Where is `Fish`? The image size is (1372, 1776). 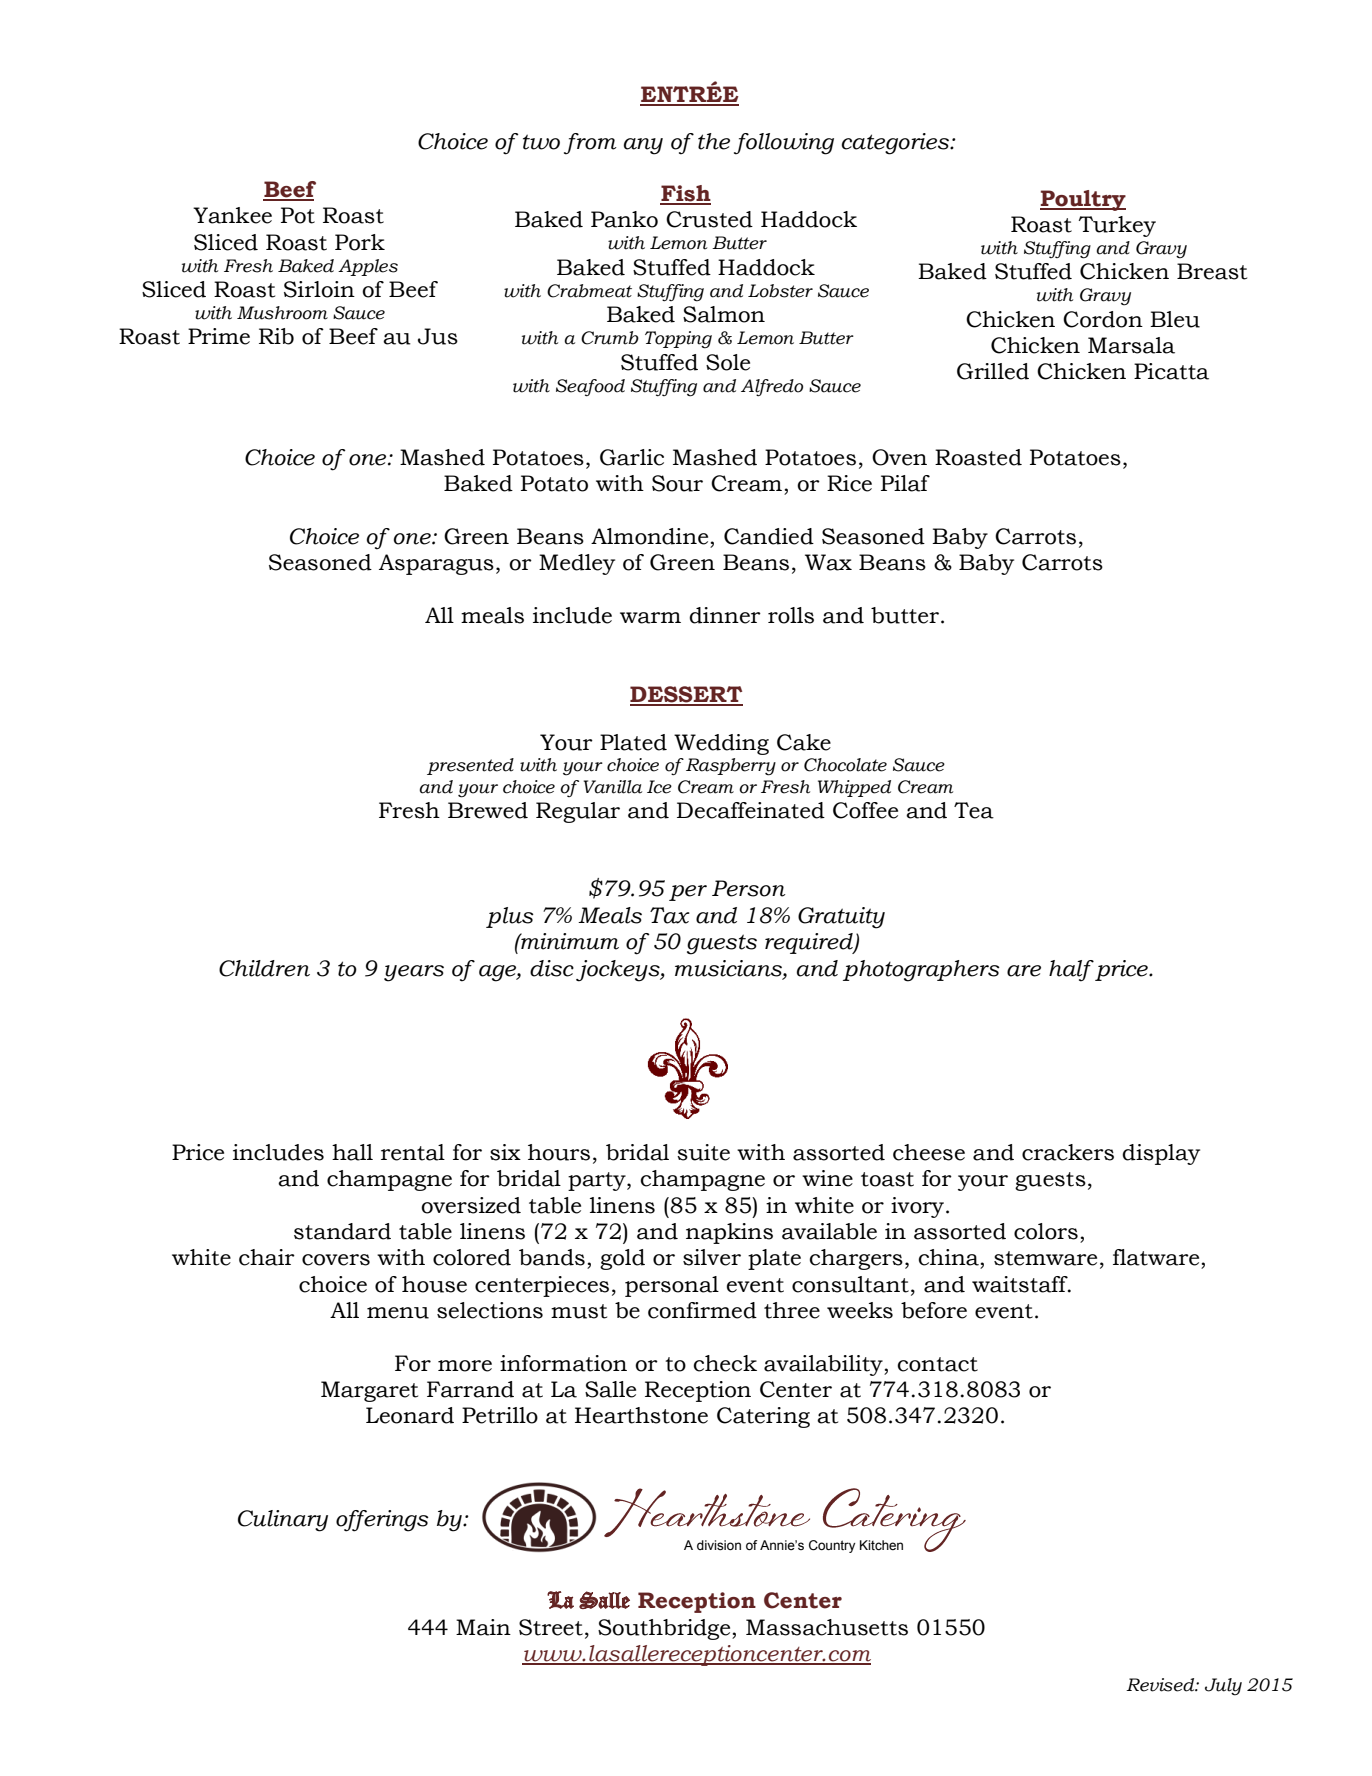
Fish is located at coordinates (685, 194).
